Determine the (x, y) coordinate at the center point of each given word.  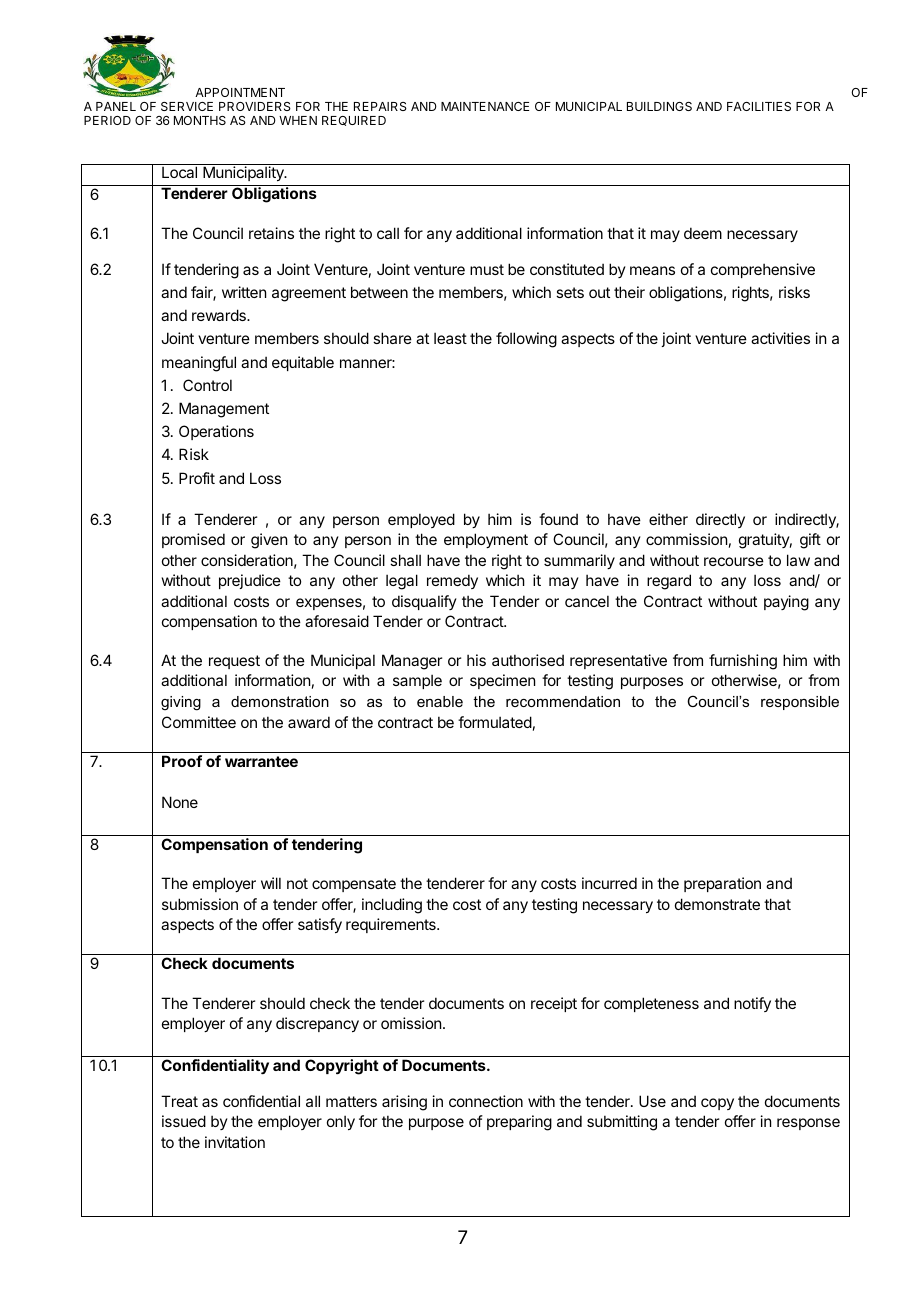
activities (780, 338)
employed (421, 520)
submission (200, 904)
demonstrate (717, 904)
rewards (220, 315)
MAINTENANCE (485, 106)
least (450, 338)
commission (686, 539)
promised (193, 540)
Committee (199, 722)
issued (184, 1121)
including (392, 906)
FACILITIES (759, 106)
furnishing (743, 662)
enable (440, 701)
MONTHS (200, 120)
